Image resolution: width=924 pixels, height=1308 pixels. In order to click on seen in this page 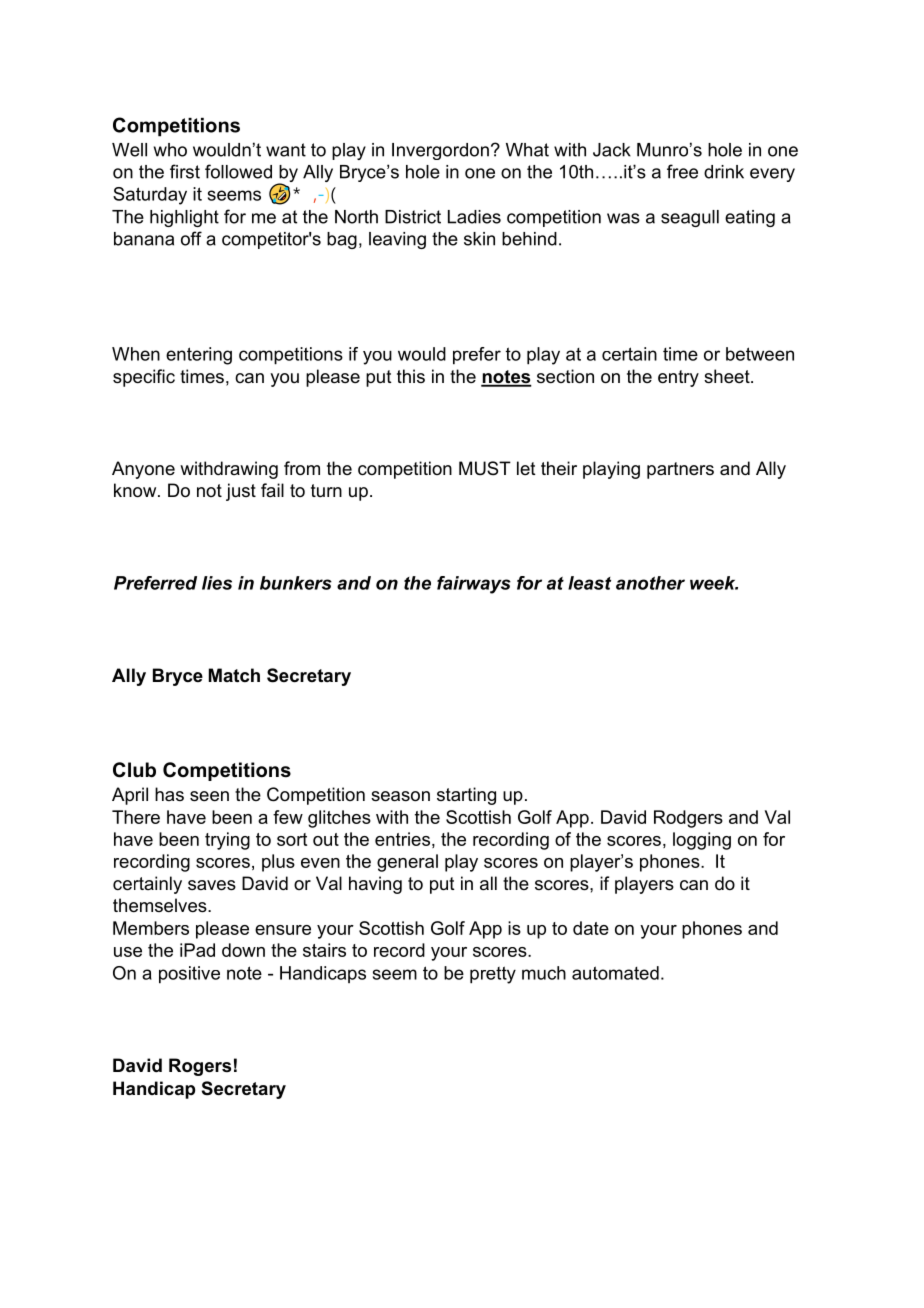, I will do `click(209, 796)`.
